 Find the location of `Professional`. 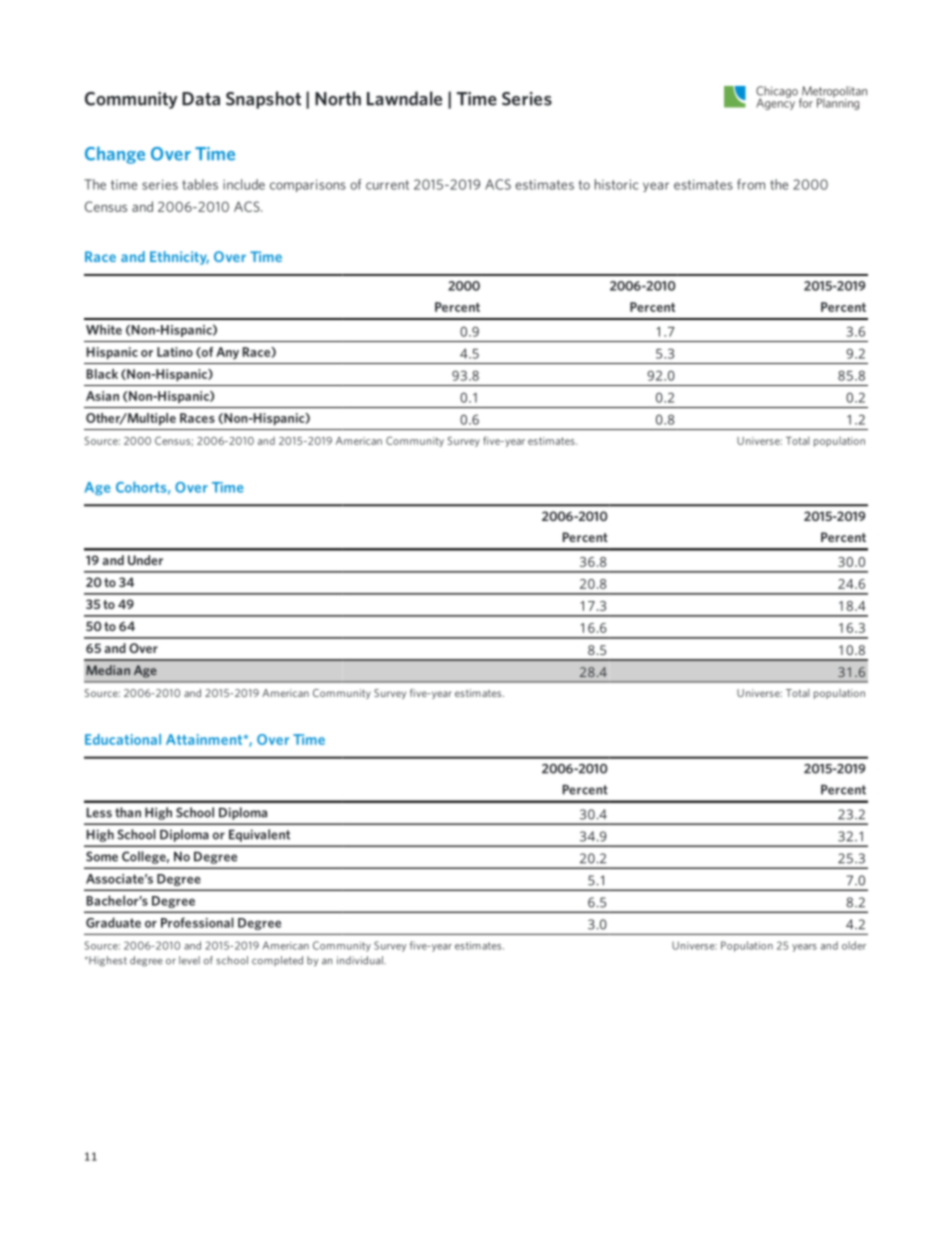

Professional is located at coordinates (197, 922).
